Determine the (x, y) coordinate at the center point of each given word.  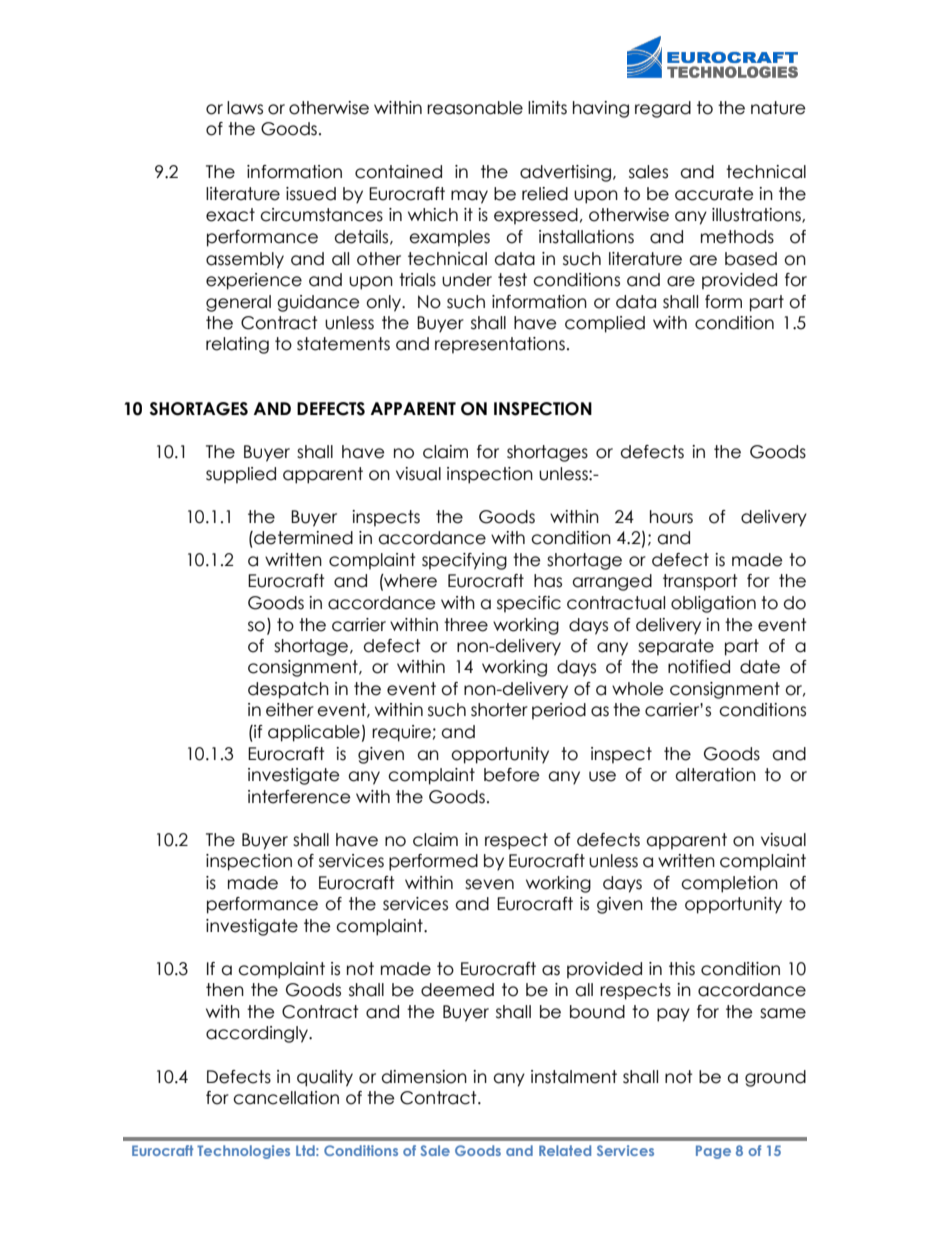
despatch (288, 690)
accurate (714, 194)
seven (489, 884)
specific (529, 604)
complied (605, 324)
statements (343, 344)
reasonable (475, 108)
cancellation (286, 1098)
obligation (713, 604)
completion (729, 884)
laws (245, 108)
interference (299, 797)
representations (500, 345)
